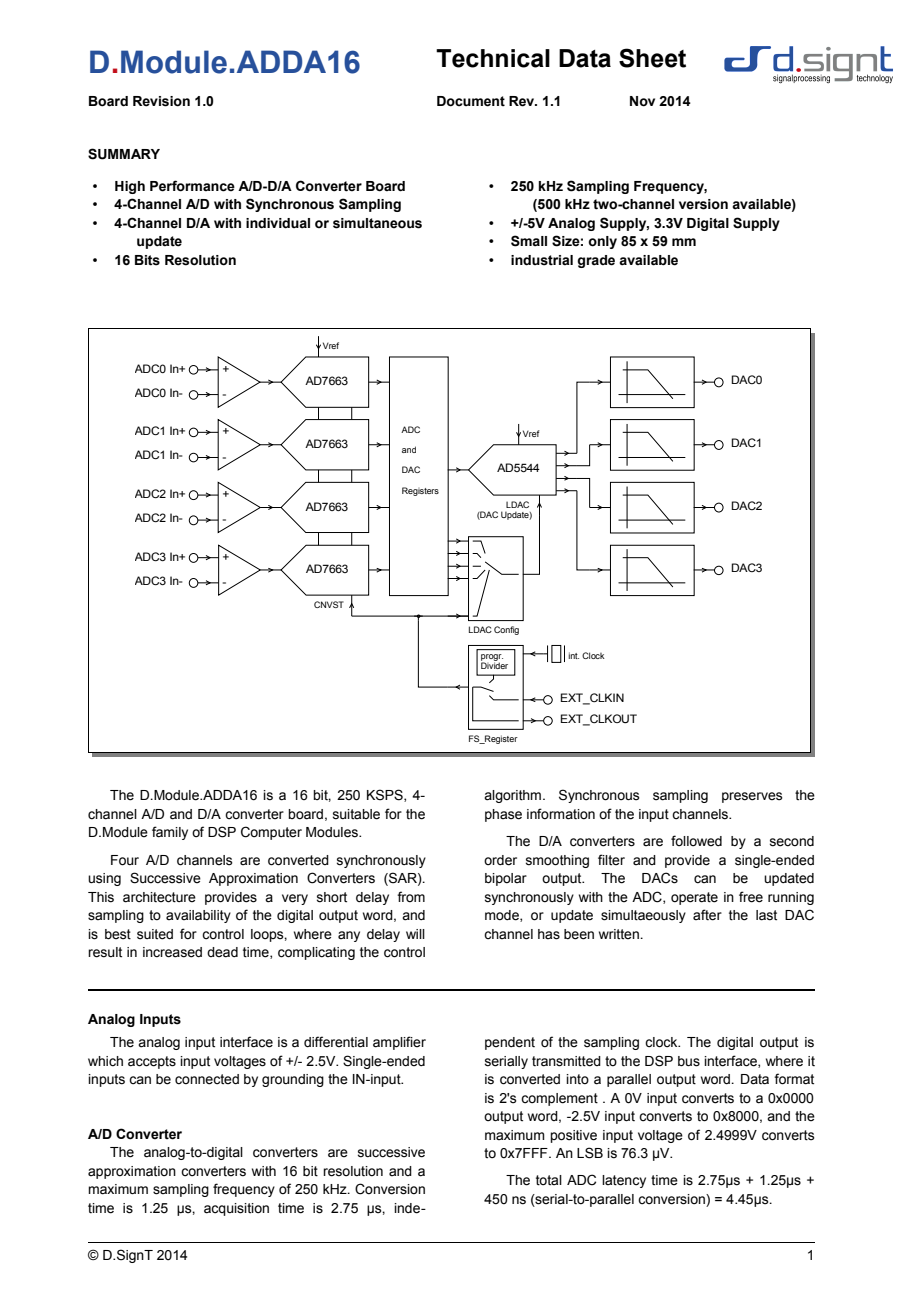  What do you see at coordinates (170, 833) in the screenshot?
I see `family` at bounding box center [170, 833].
